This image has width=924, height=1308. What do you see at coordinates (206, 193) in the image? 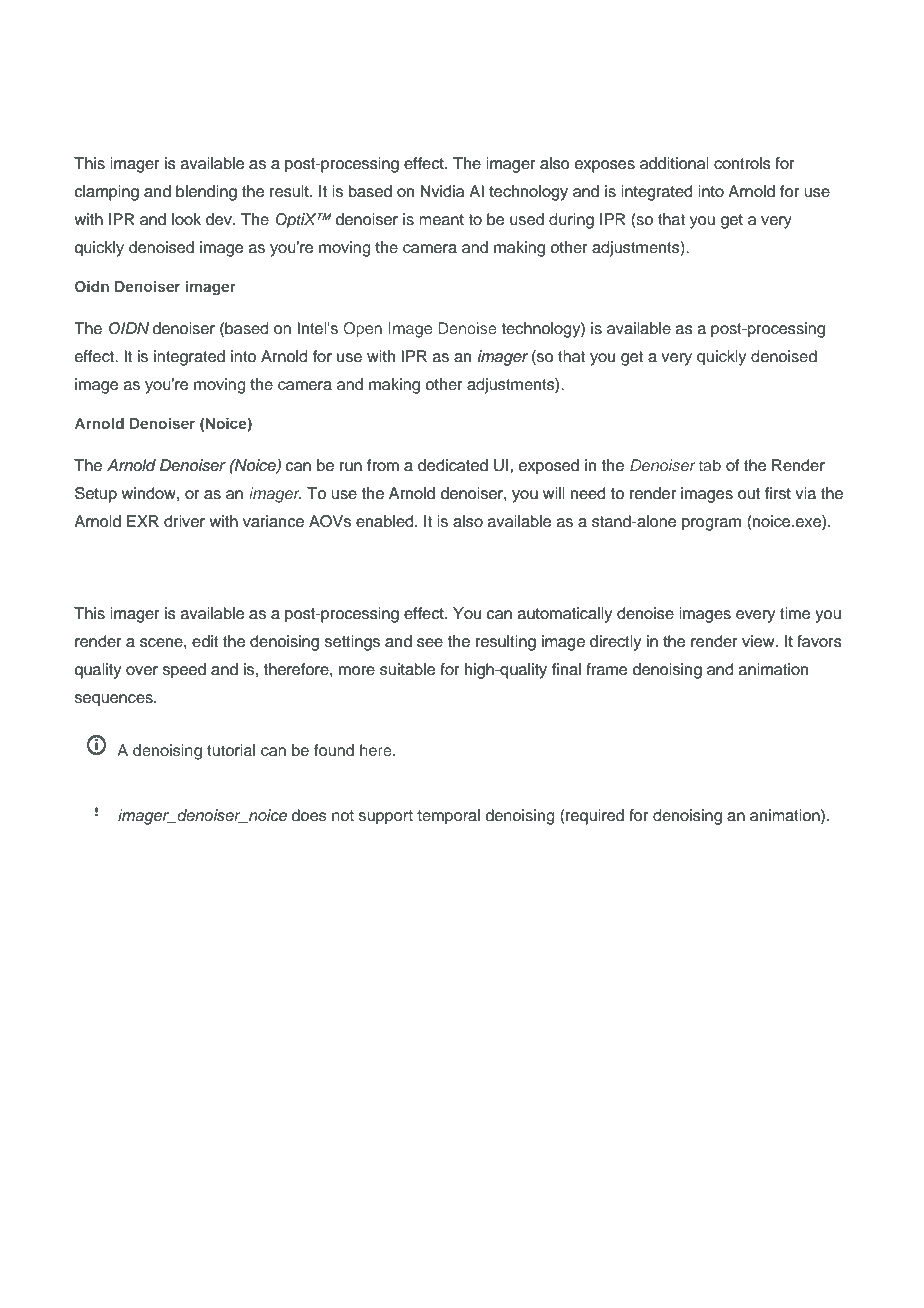
I see `blending` at bounding box center [206, 193].
